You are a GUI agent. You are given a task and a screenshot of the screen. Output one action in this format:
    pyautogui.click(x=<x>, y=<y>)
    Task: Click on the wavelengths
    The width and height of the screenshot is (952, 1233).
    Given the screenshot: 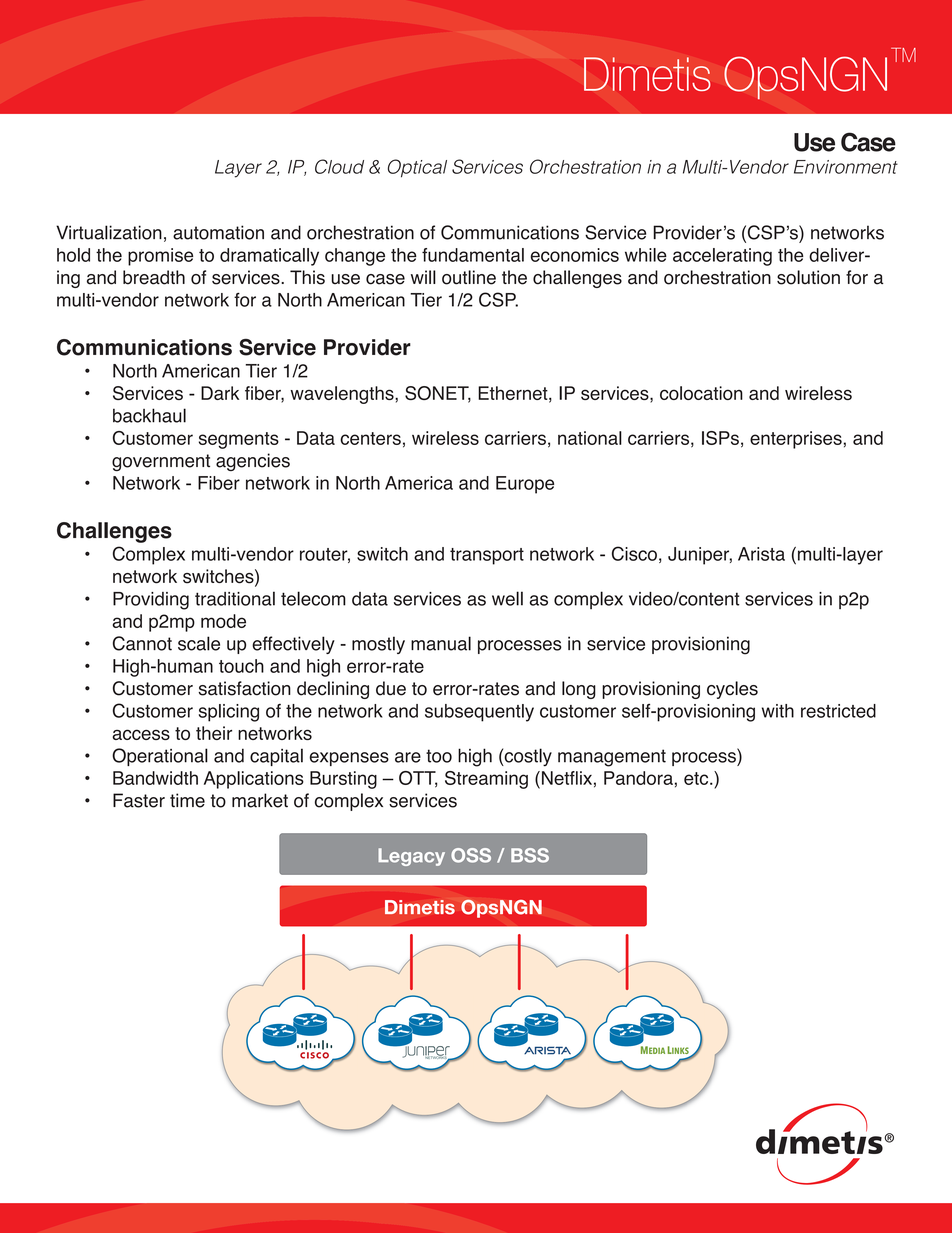 What is the action you would take?
    pyautogui.click(x=343, y=395)
